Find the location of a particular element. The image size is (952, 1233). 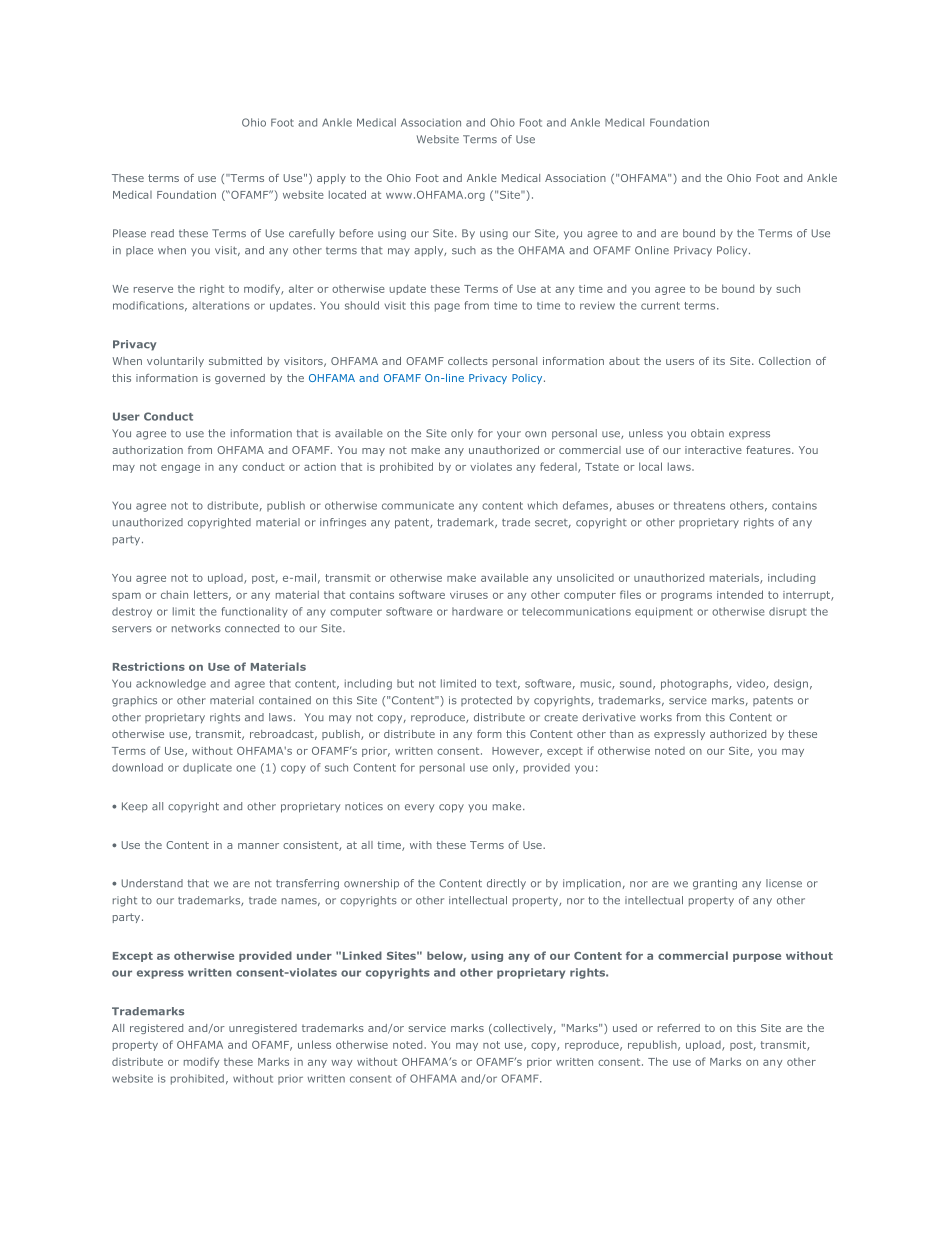

every is located at coordinates (419, 808).
